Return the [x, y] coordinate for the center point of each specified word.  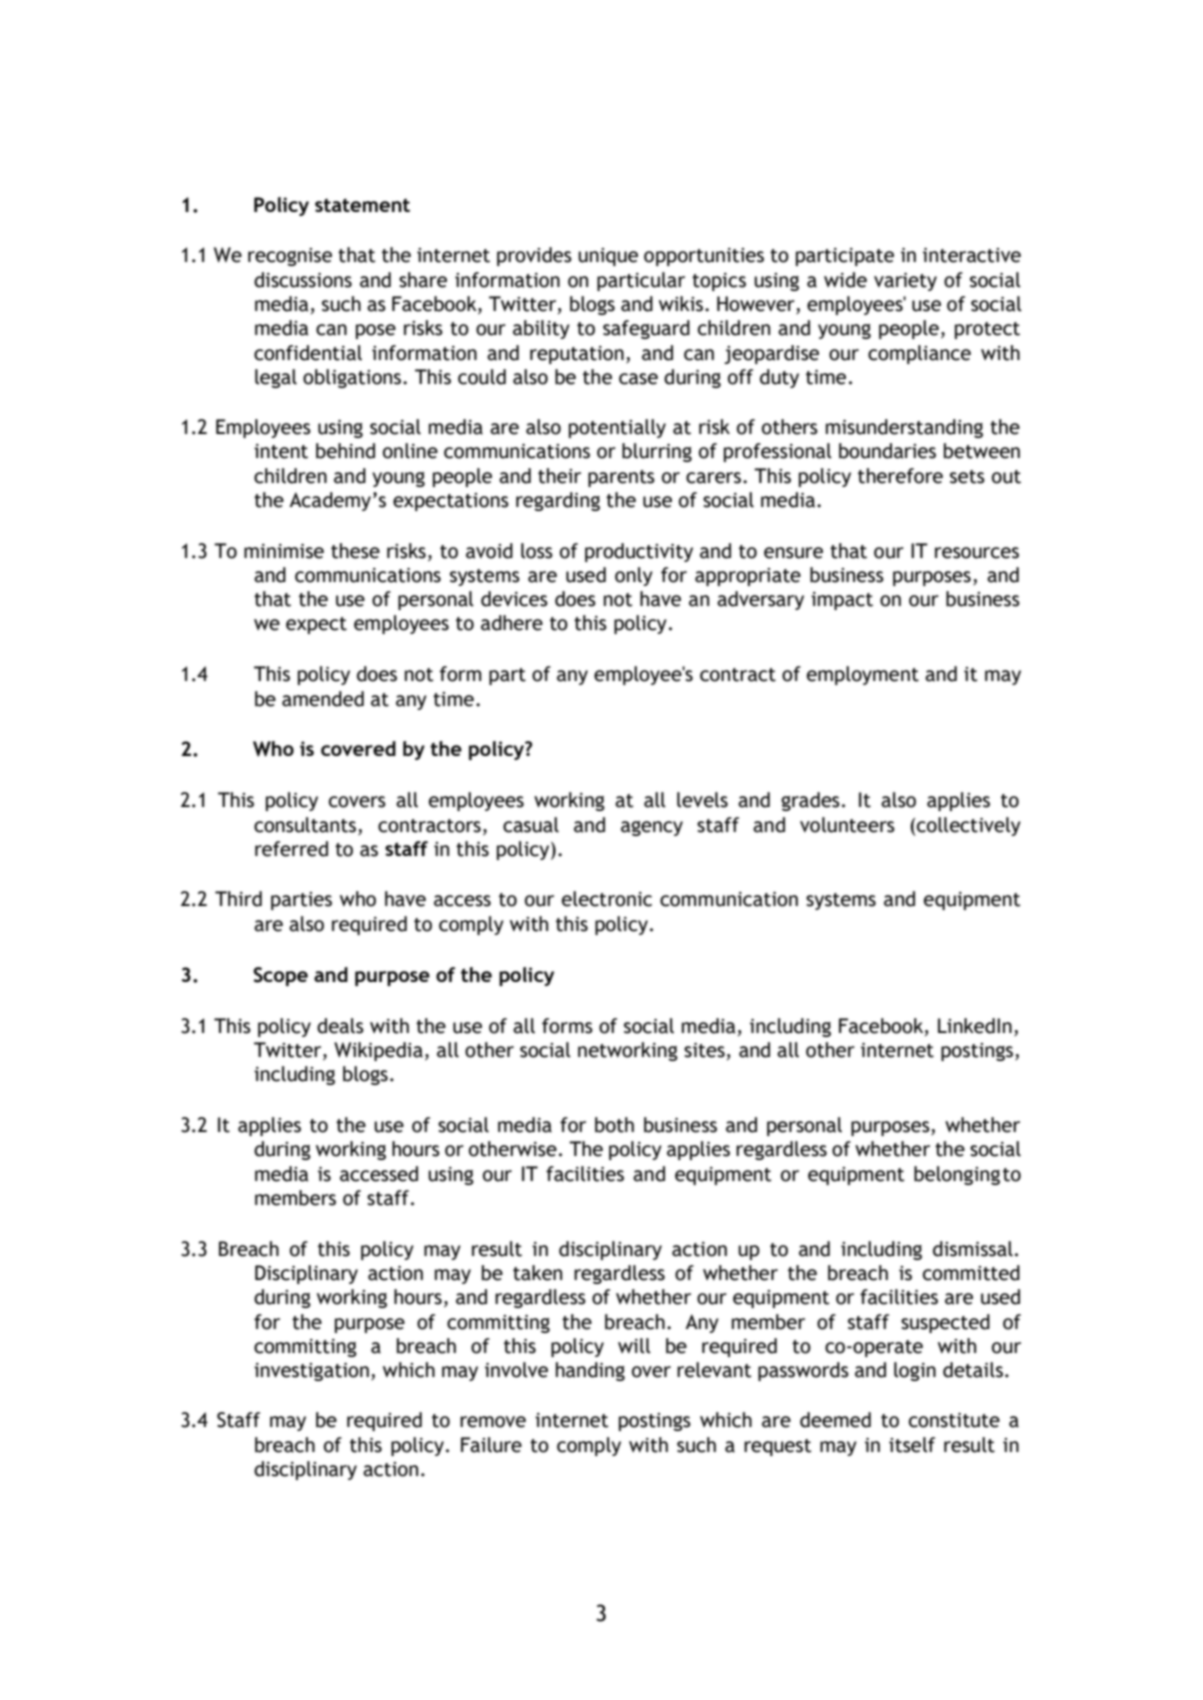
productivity [639, 552]
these [355, 551]
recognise [290, 257]
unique [608, 257]
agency [652, 828]
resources [977, 553]
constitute [954, 1420]
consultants [305, 825]
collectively [969, 826]
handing [590, 1371]
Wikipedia [378, 1051]
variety [905, 282]
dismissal [973, 1249]
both [614, 1125]
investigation [311, 1372]
